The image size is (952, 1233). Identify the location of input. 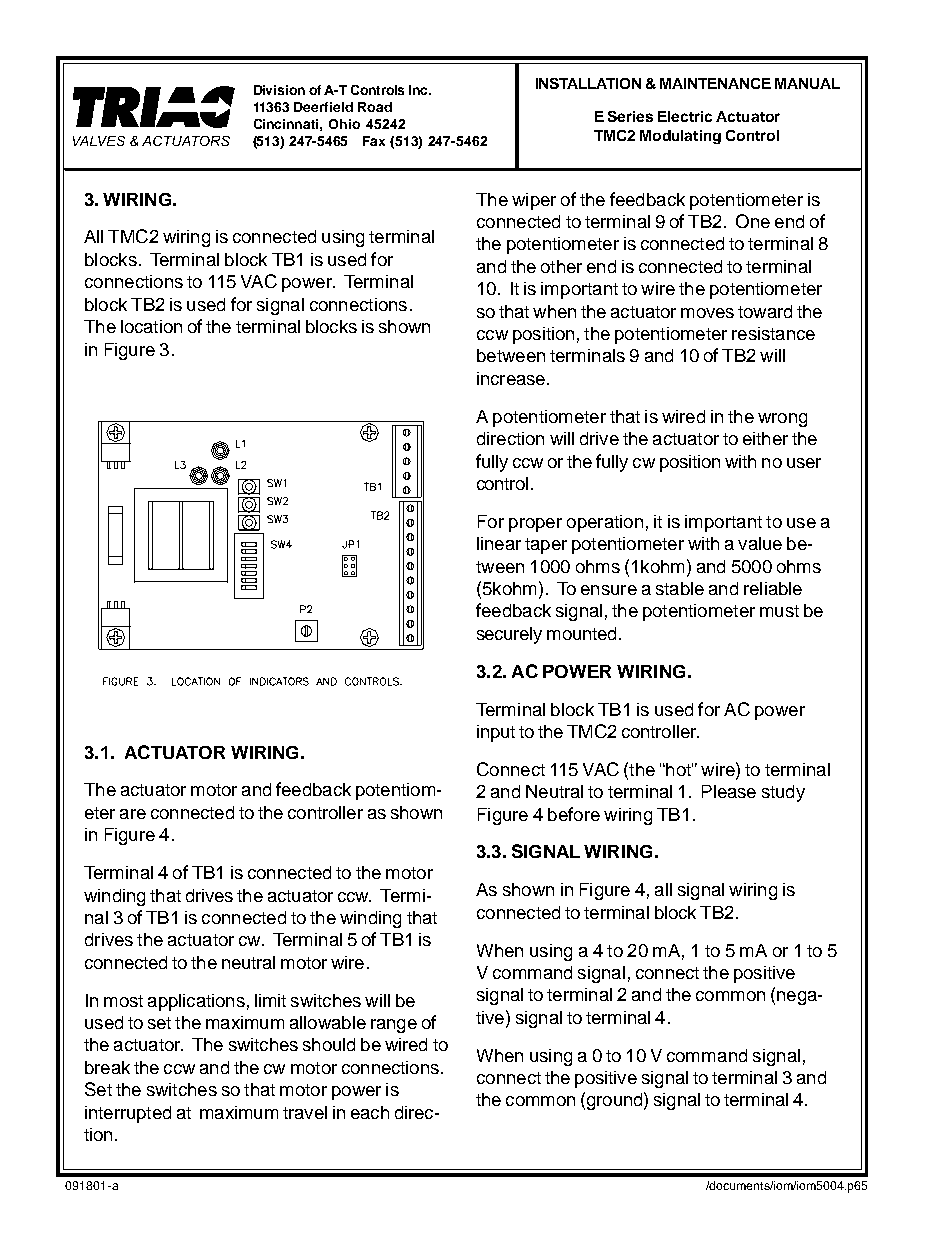
(496, 733).
